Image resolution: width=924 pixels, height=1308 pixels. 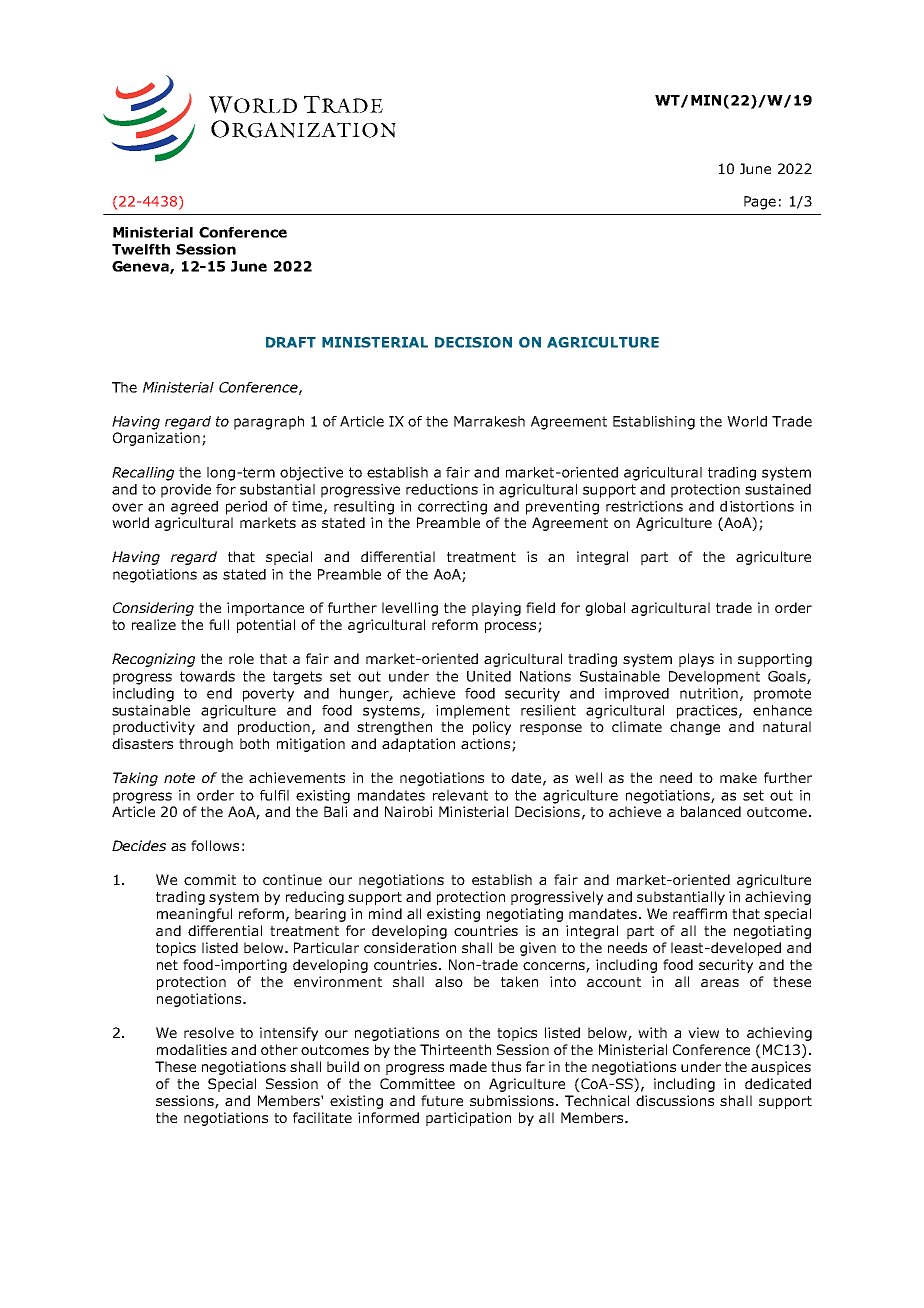 I want to click on Twelfth, so click(x=141, y=249).
